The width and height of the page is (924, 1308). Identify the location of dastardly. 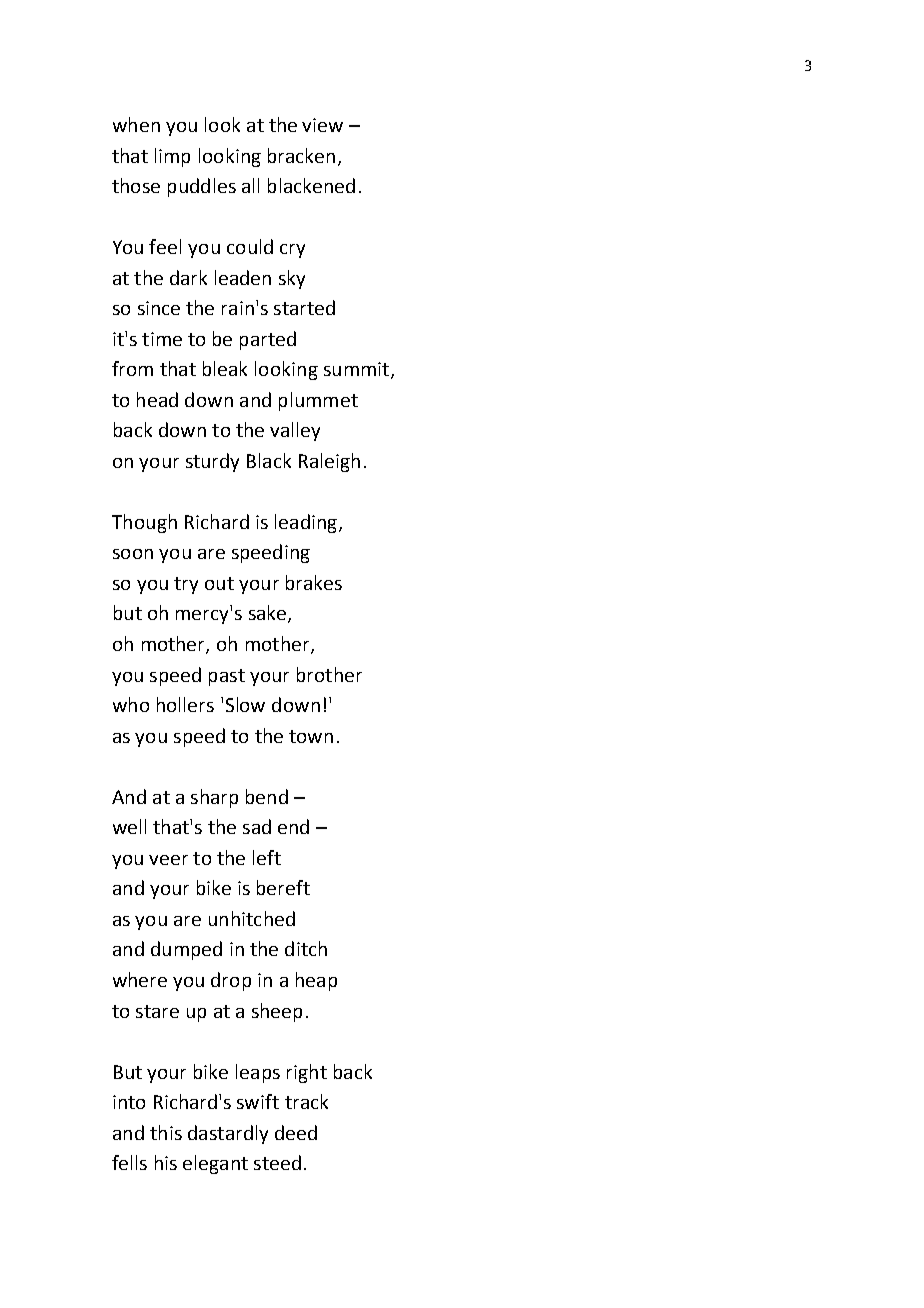
(228, 1134).
